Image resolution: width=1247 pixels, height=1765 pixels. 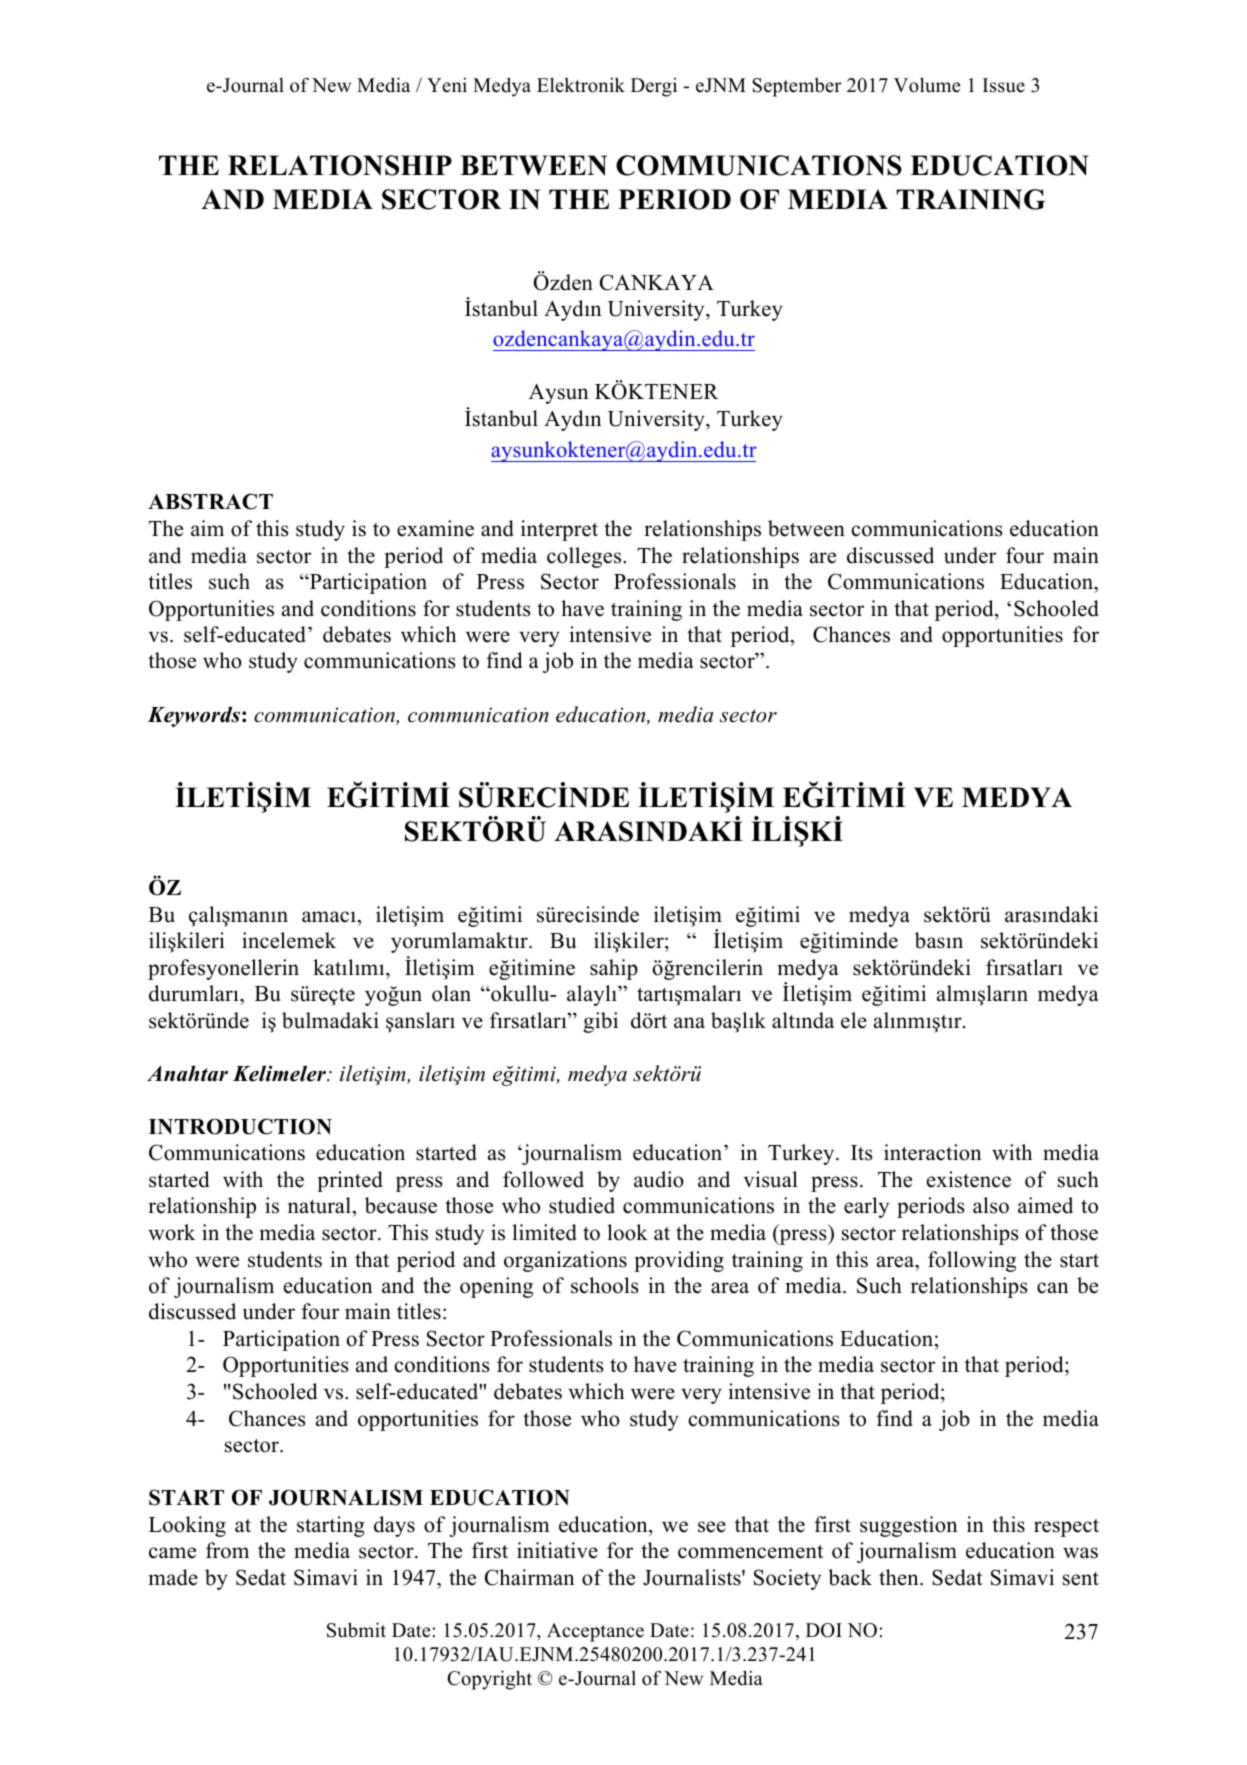 What do you see at coordinates (796, 87) in the image?
I see `September` at bounding box center [796, 87].
